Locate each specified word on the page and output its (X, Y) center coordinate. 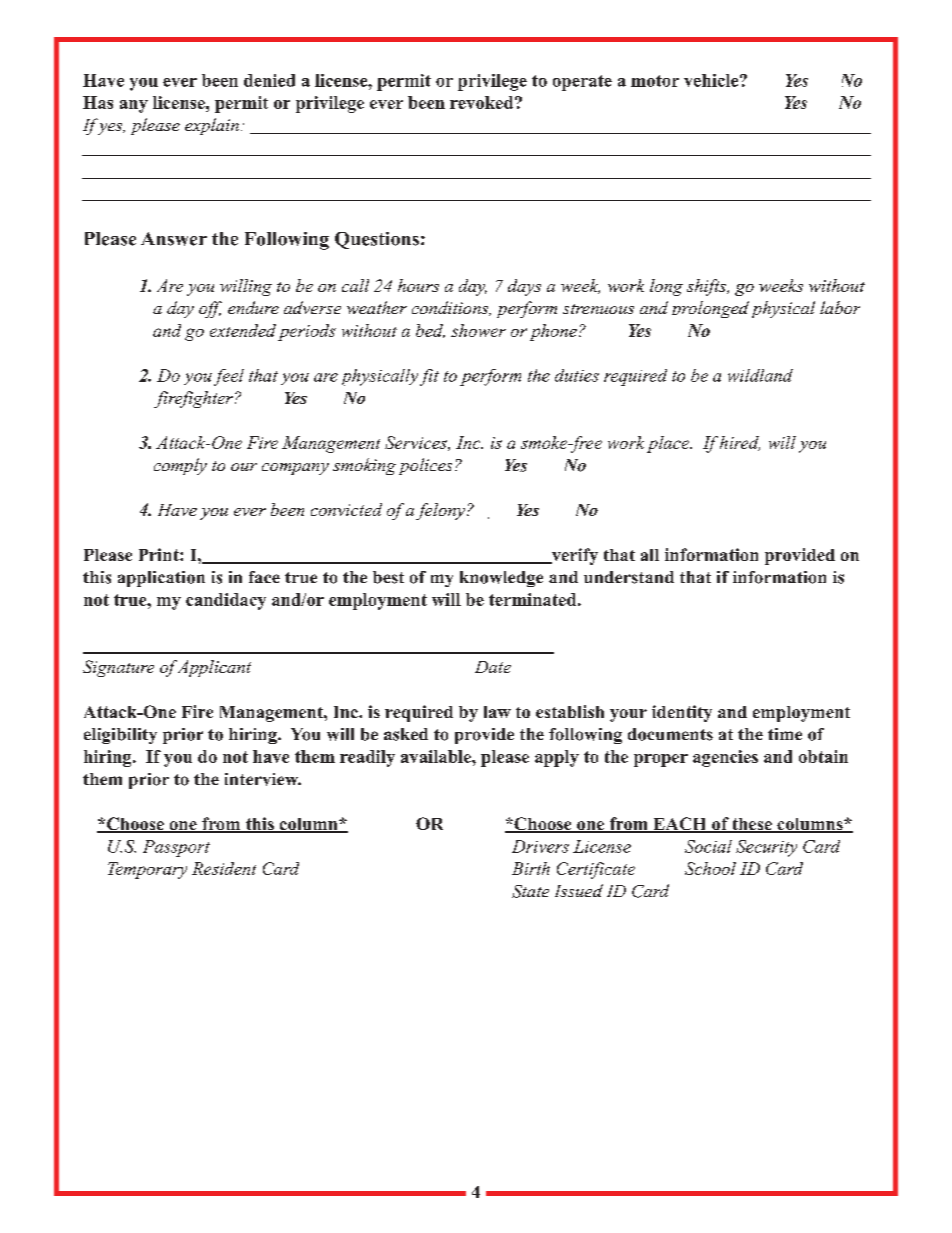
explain (212, 126)
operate (582, 83)
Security (766, 848)
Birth (531, 868)
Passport (176, 848)
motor (655, 81)
